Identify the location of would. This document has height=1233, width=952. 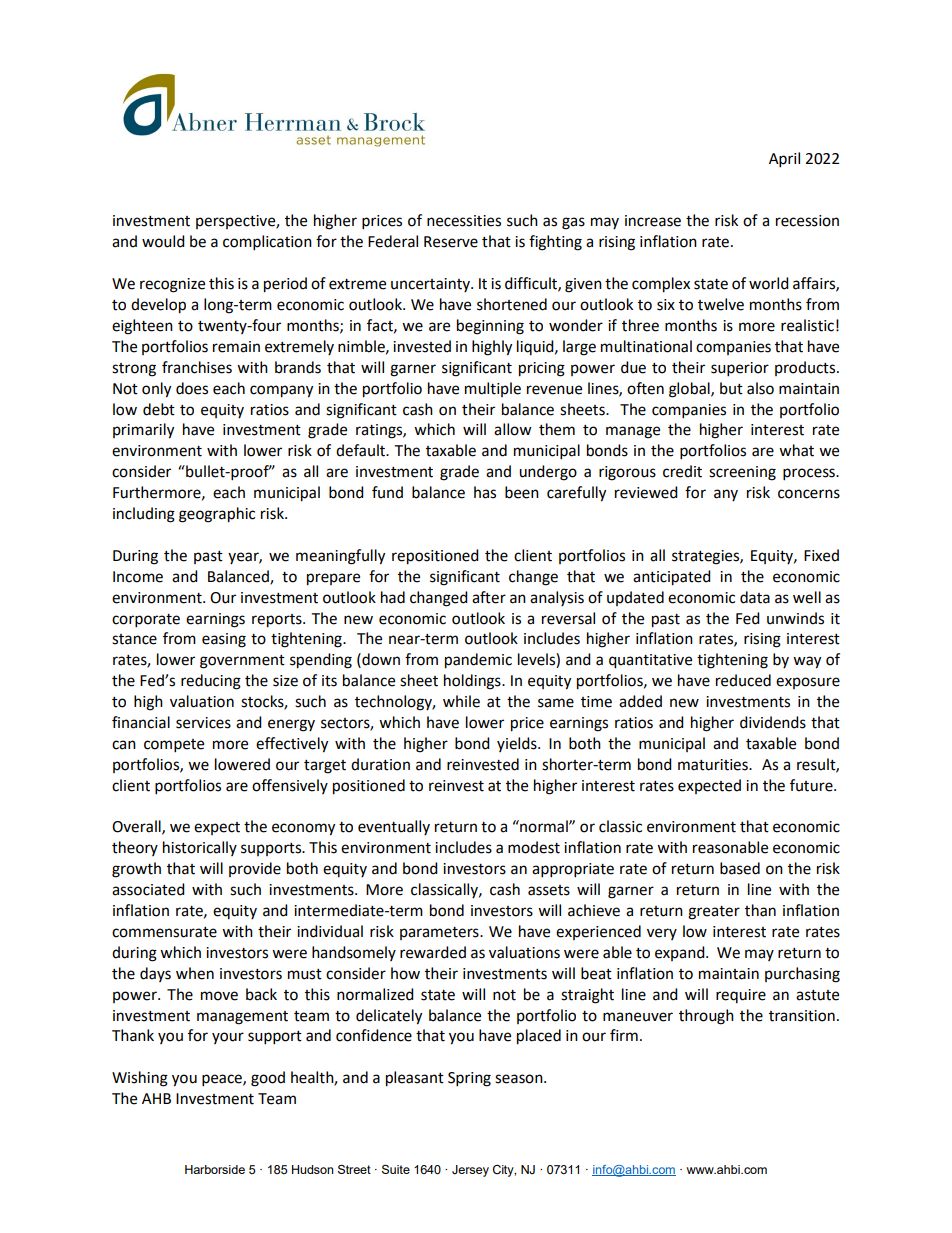
(163, 241).
